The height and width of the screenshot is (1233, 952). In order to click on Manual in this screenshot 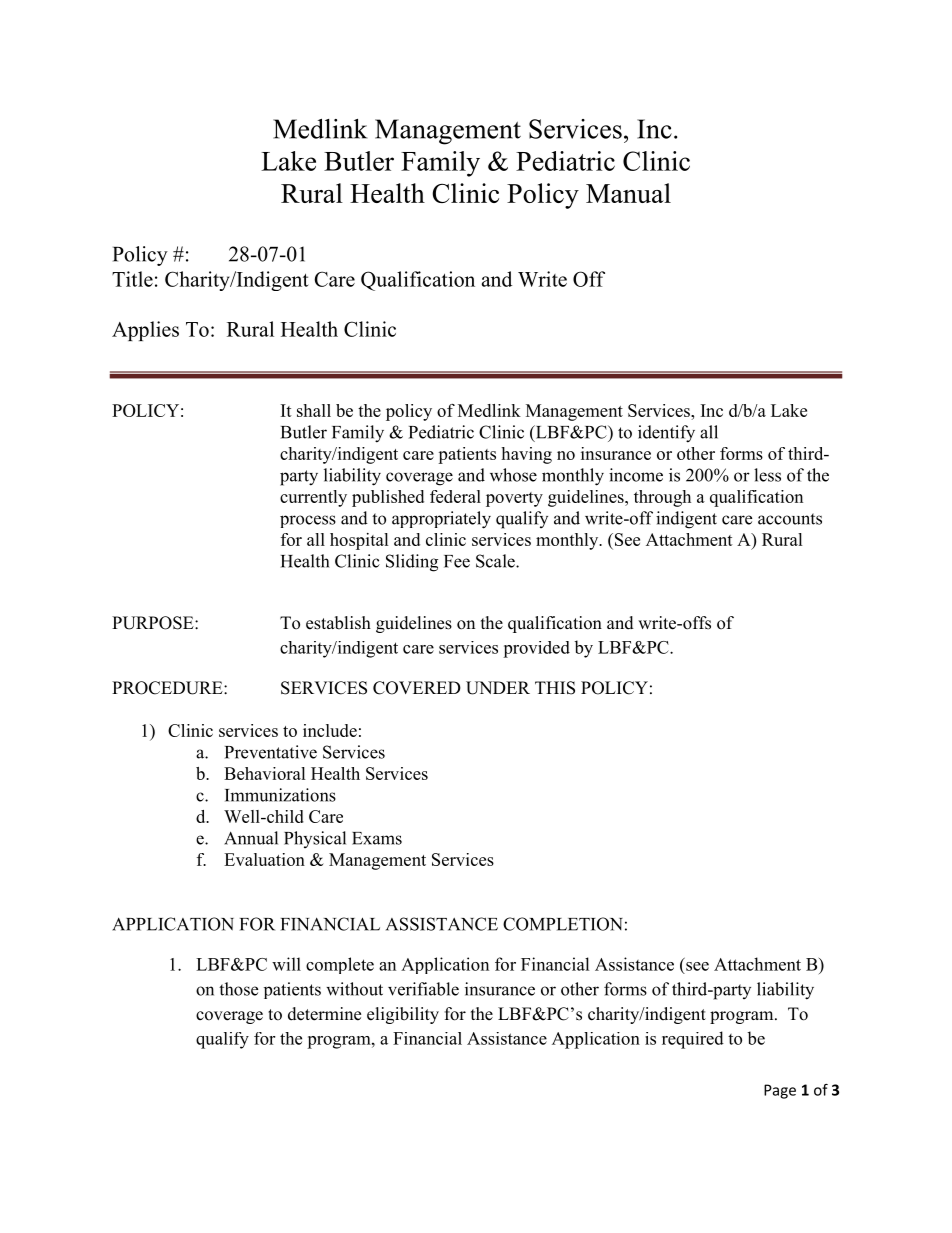, I will do `click(628, 193)`.
